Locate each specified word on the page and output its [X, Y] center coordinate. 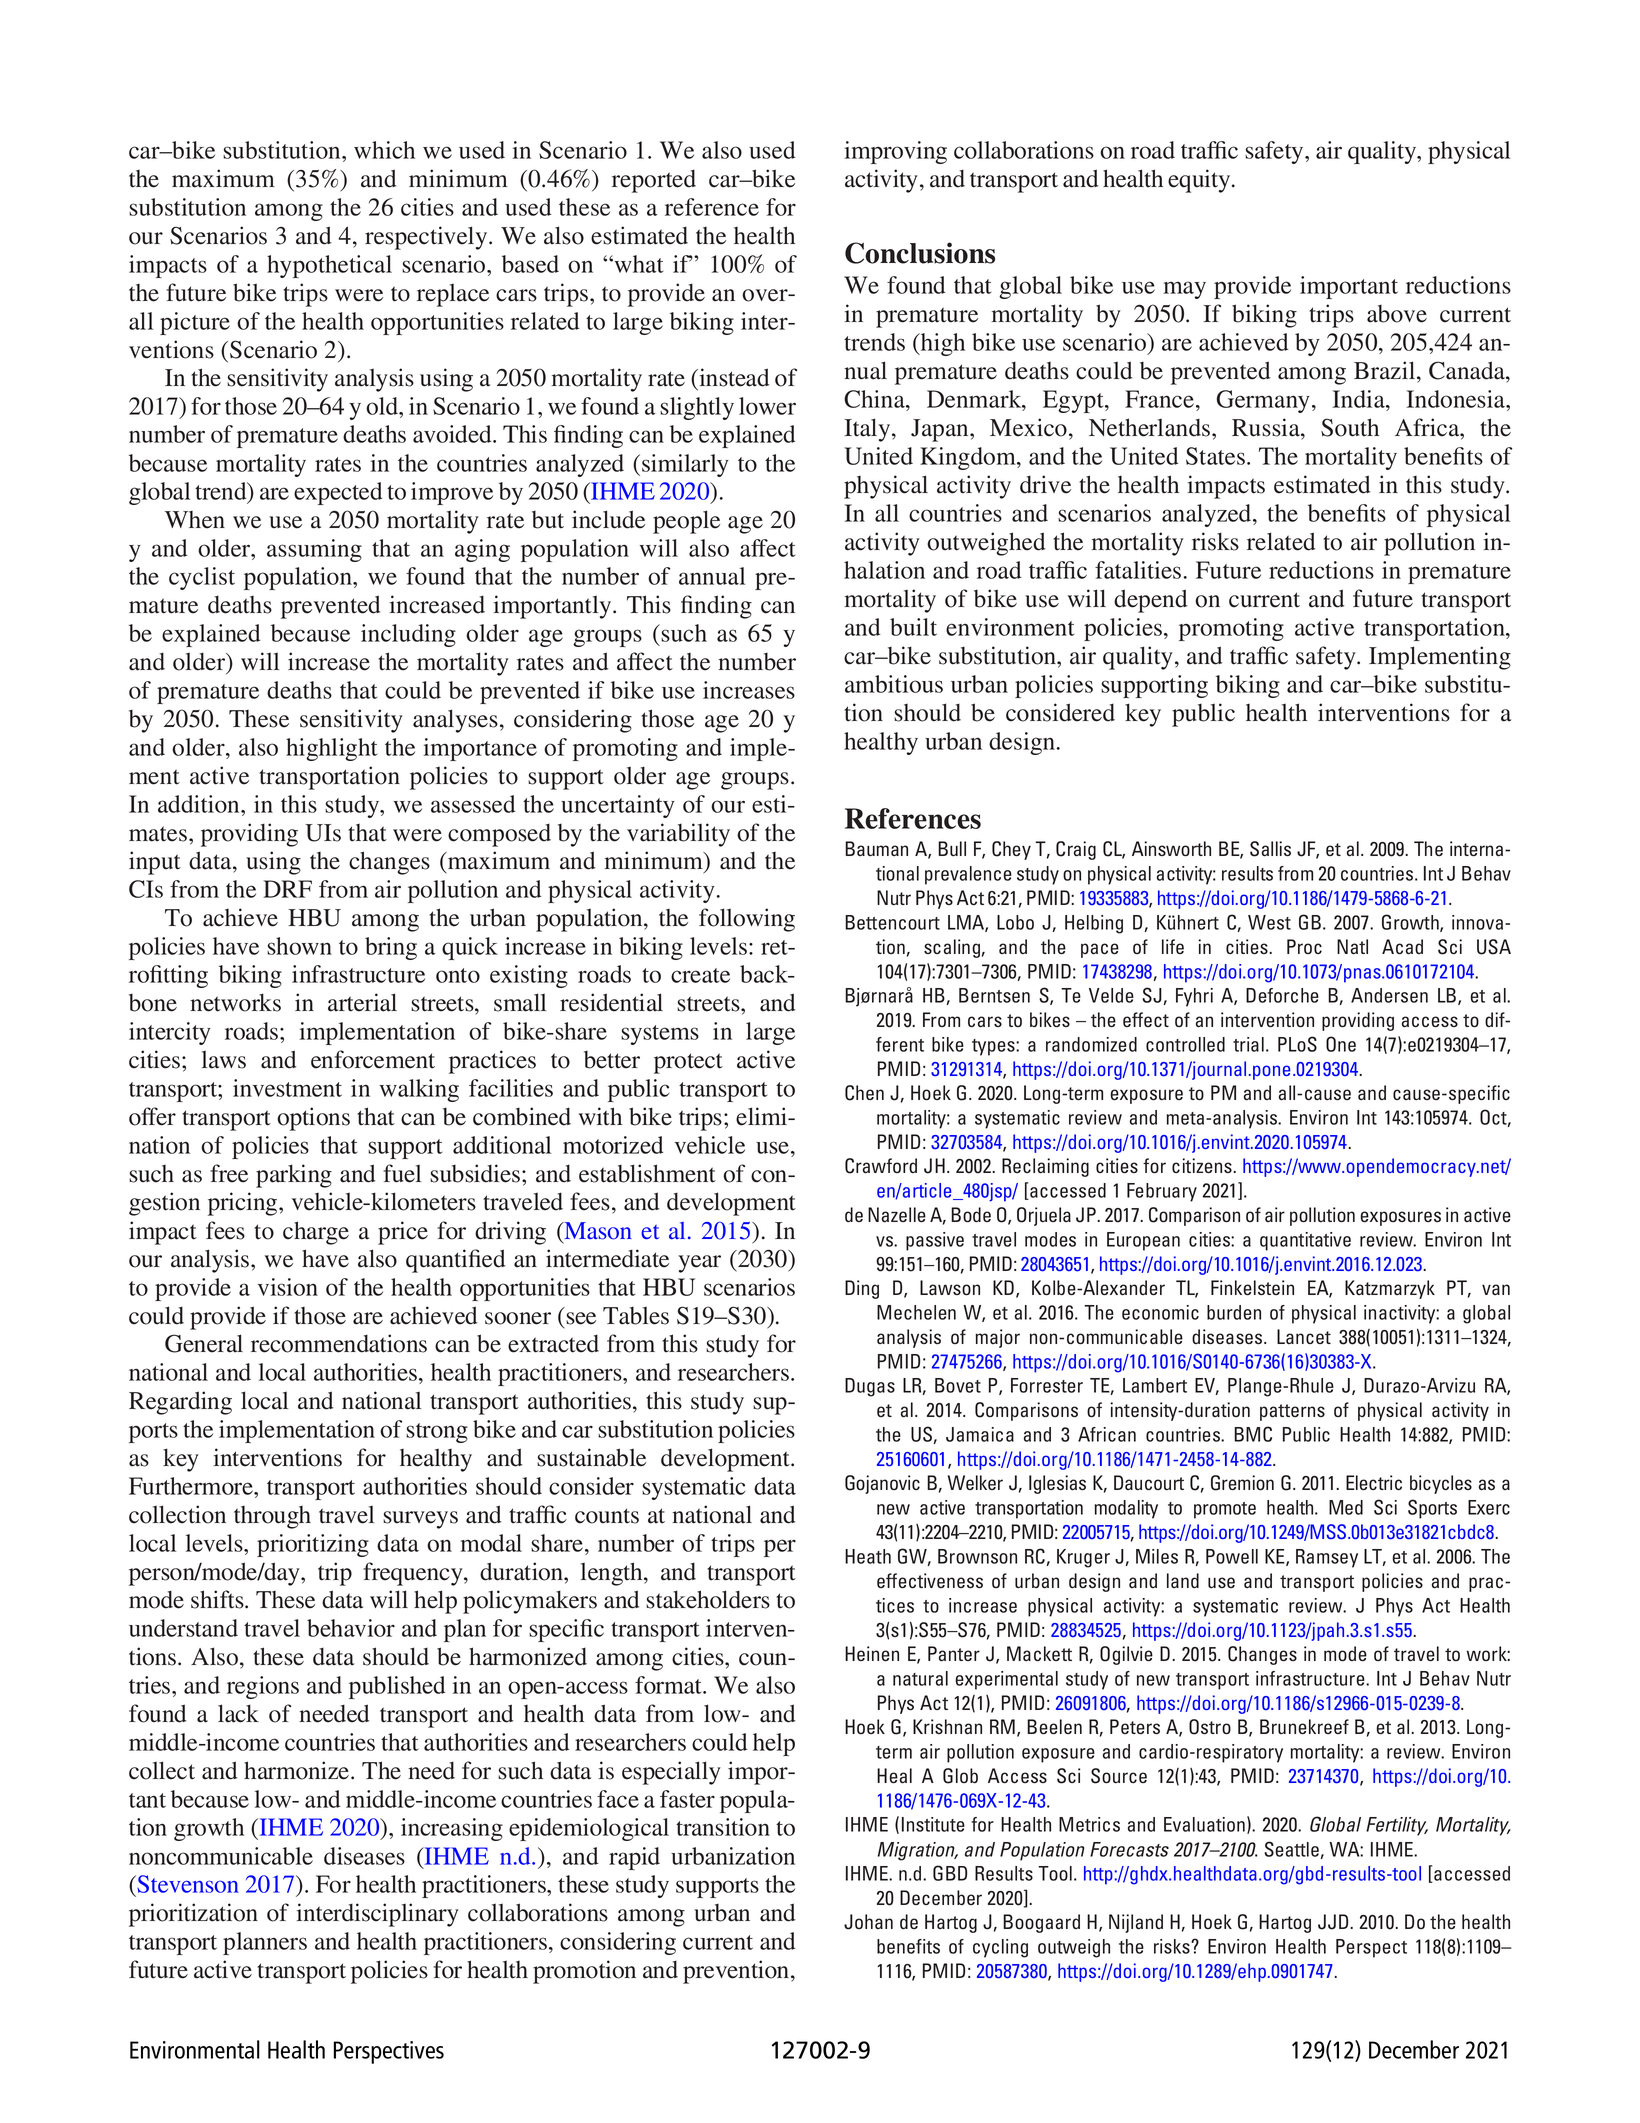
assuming [314, 550]
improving [896, 152]
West [1269, 922]
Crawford [881, 1166]
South [1350, 427]
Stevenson [187, 1885]
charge [316, 1233]
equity [1200, 181]
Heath [868, 1556]
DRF [287, 889]
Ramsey [1327, 1558]
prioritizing [313, 1545]
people [686, 522]
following [747, 920]
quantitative [1305, 1241]
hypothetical [329, 266]
